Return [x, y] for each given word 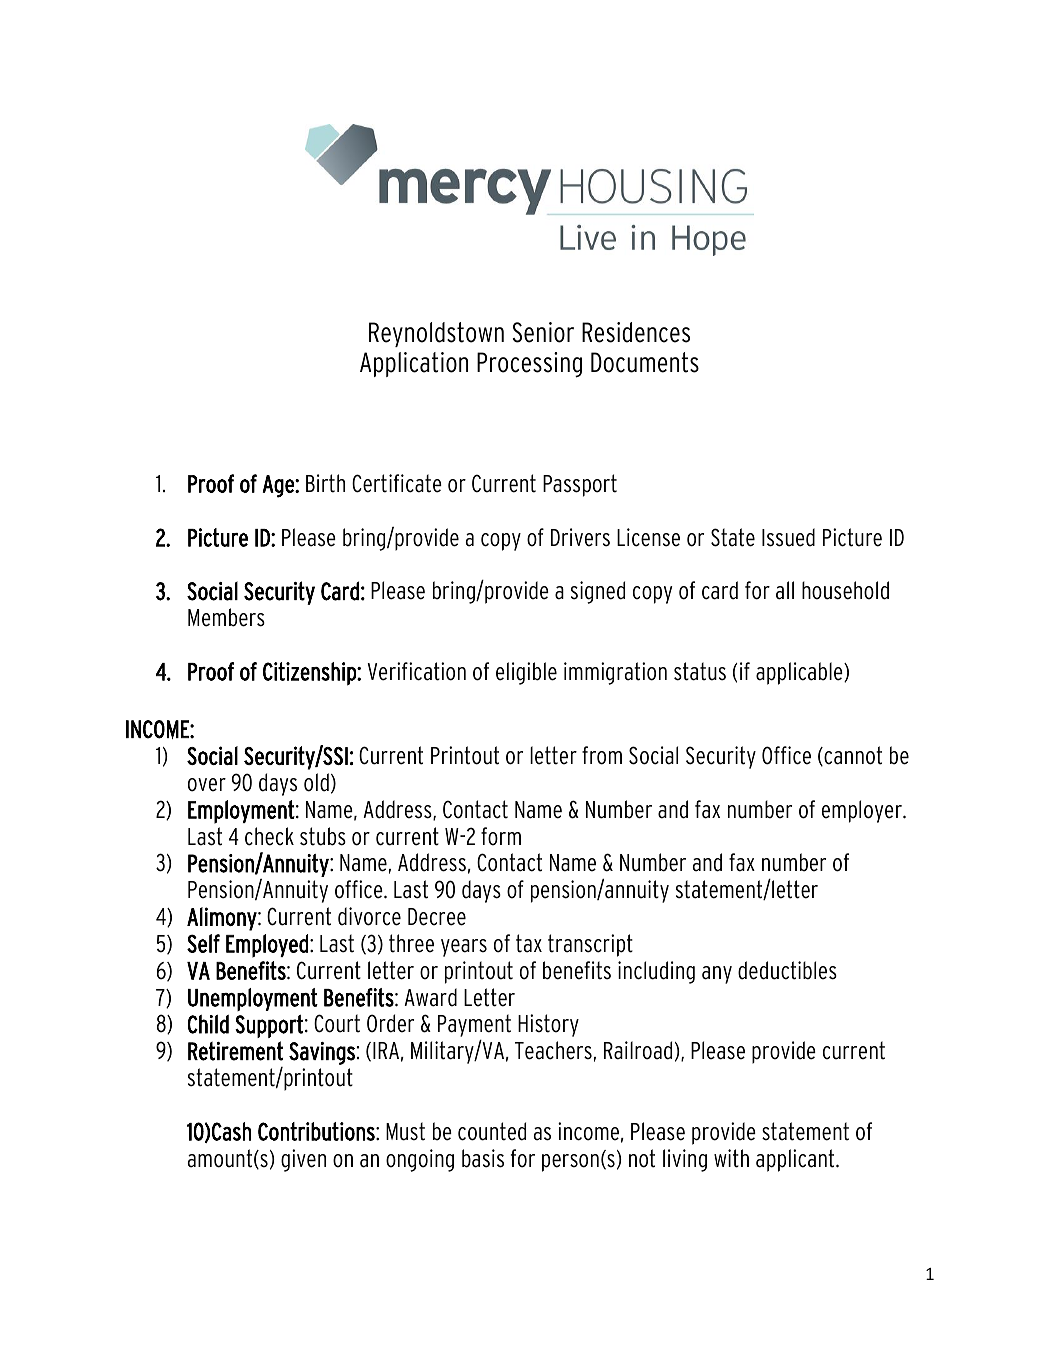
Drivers [580, 537]
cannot [852, 756]
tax [529, 943]
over [207, 785]
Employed [267, 946]
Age [279, 486]
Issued [788, 537]
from [602, 755]
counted [492, 1131]
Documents [645, 362]
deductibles [787, 970]
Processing [529, 365]
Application [414, 364]
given [303, 1160]
